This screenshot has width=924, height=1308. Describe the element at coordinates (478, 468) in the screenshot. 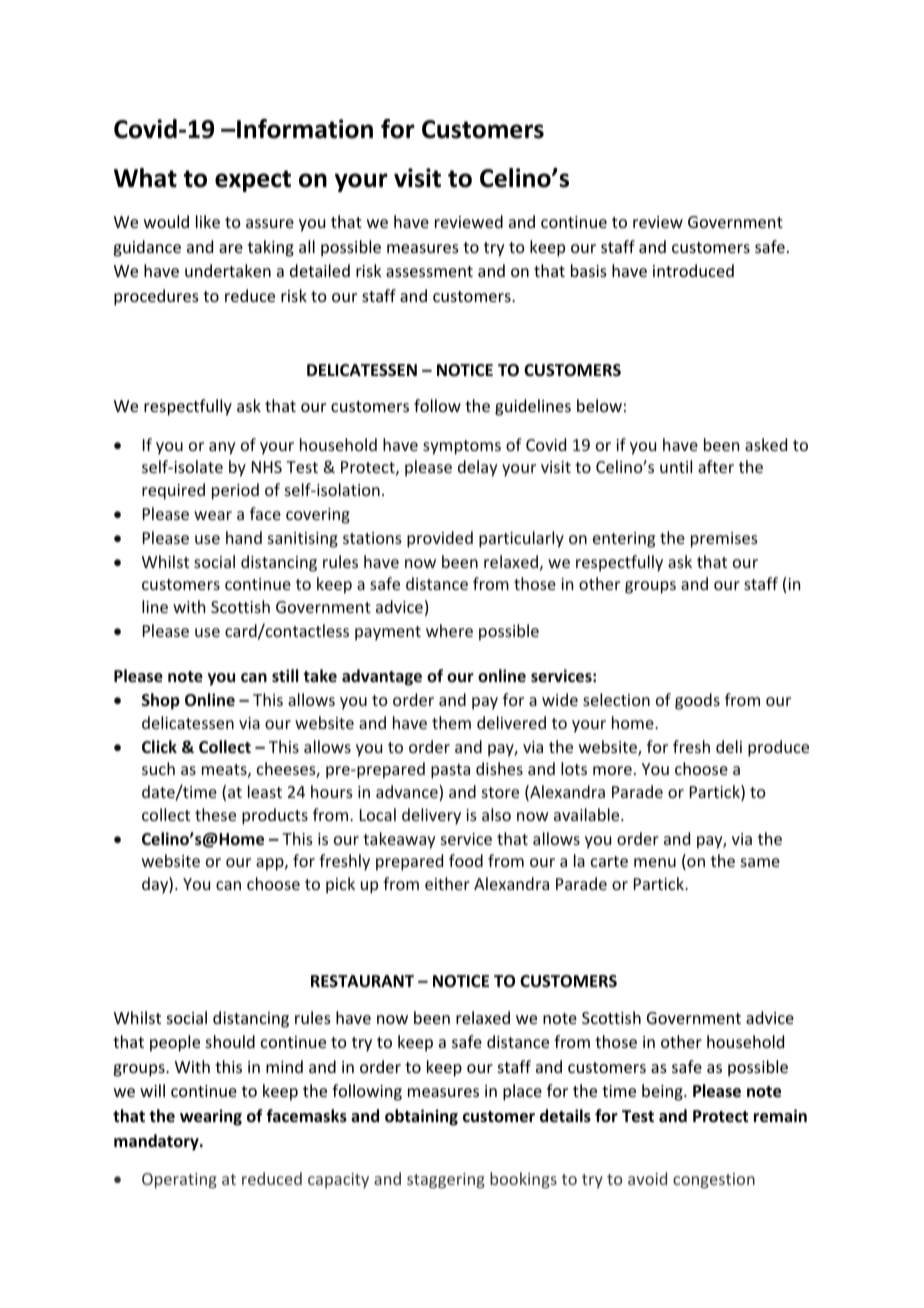

I see `delay` at that location.
